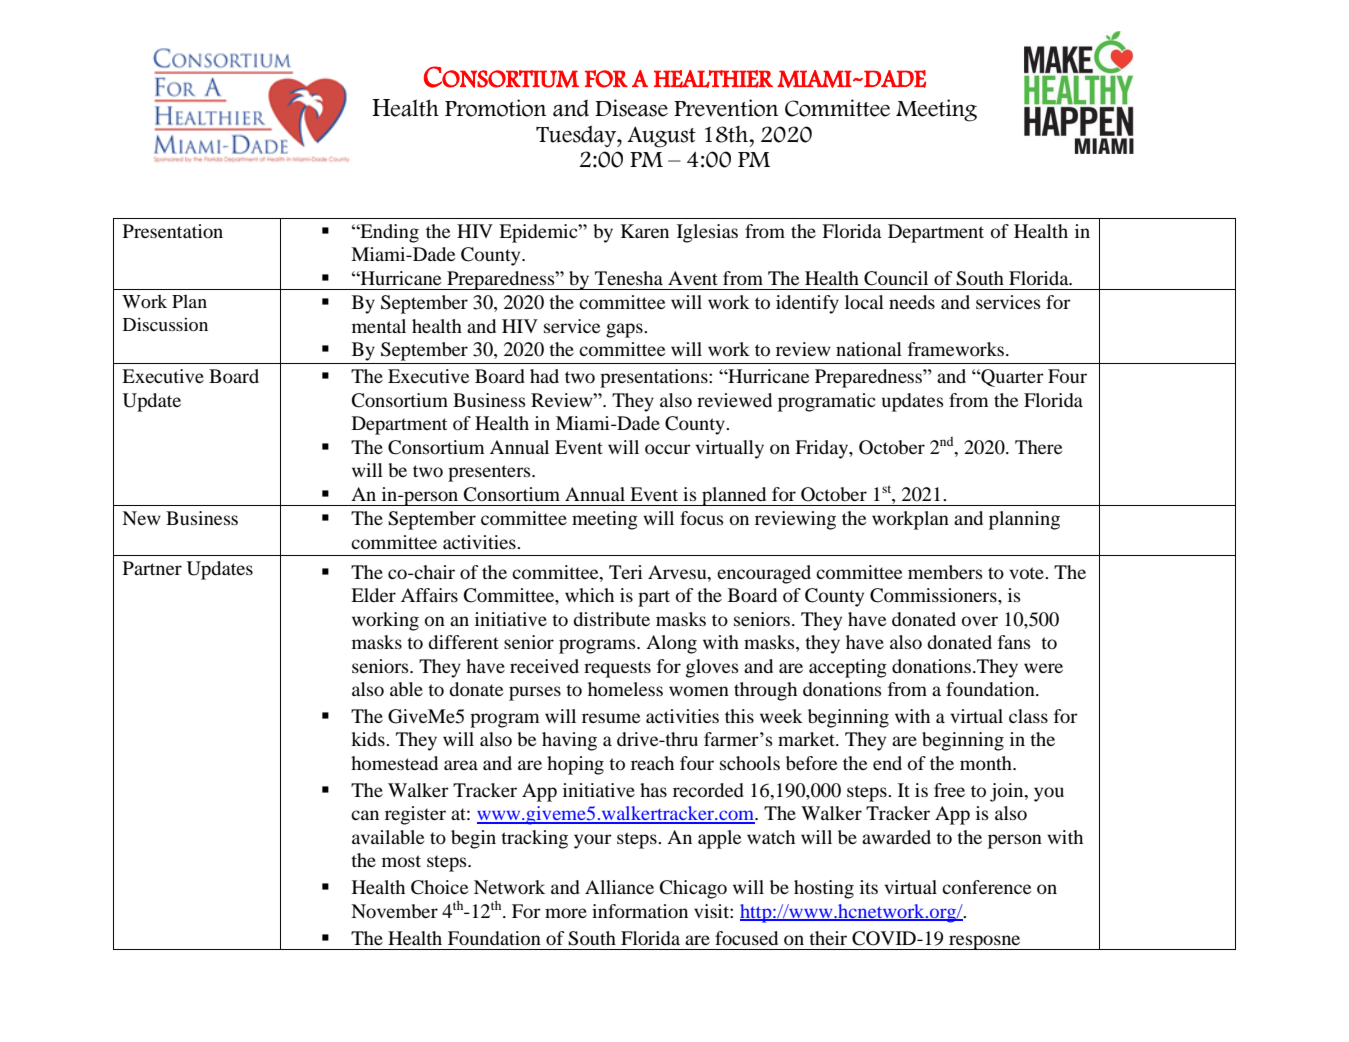 Image resolution: width=1349 pixels, height=1042 pixels. I want to click on members, so click(945, 572).
